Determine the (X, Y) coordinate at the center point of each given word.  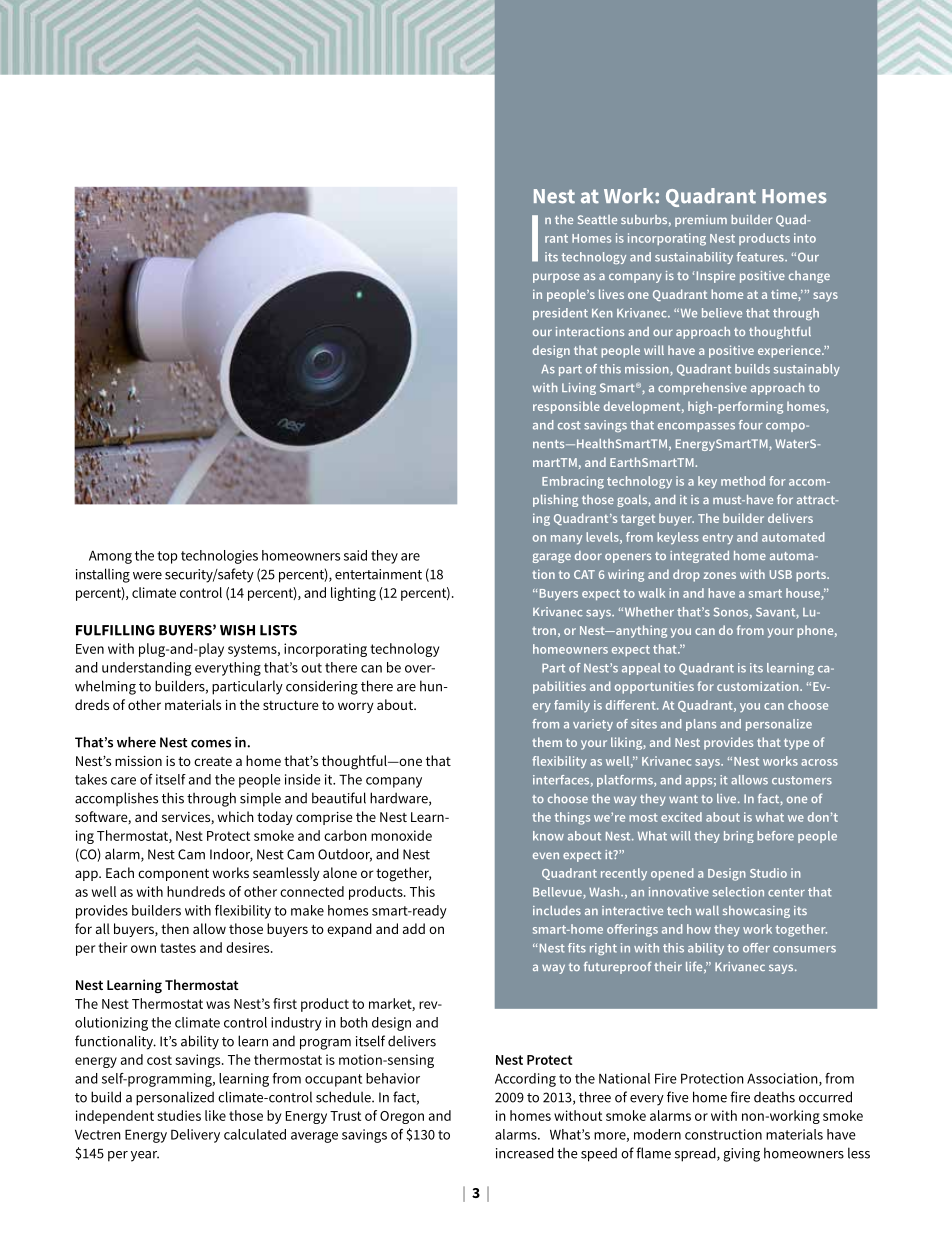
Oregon (402, 1117)
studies (179, 1115)
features (761, 257)
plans (701, 725)
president (560, 314)
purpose (556, 278)
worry (356, 707)
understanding (147, 669)
